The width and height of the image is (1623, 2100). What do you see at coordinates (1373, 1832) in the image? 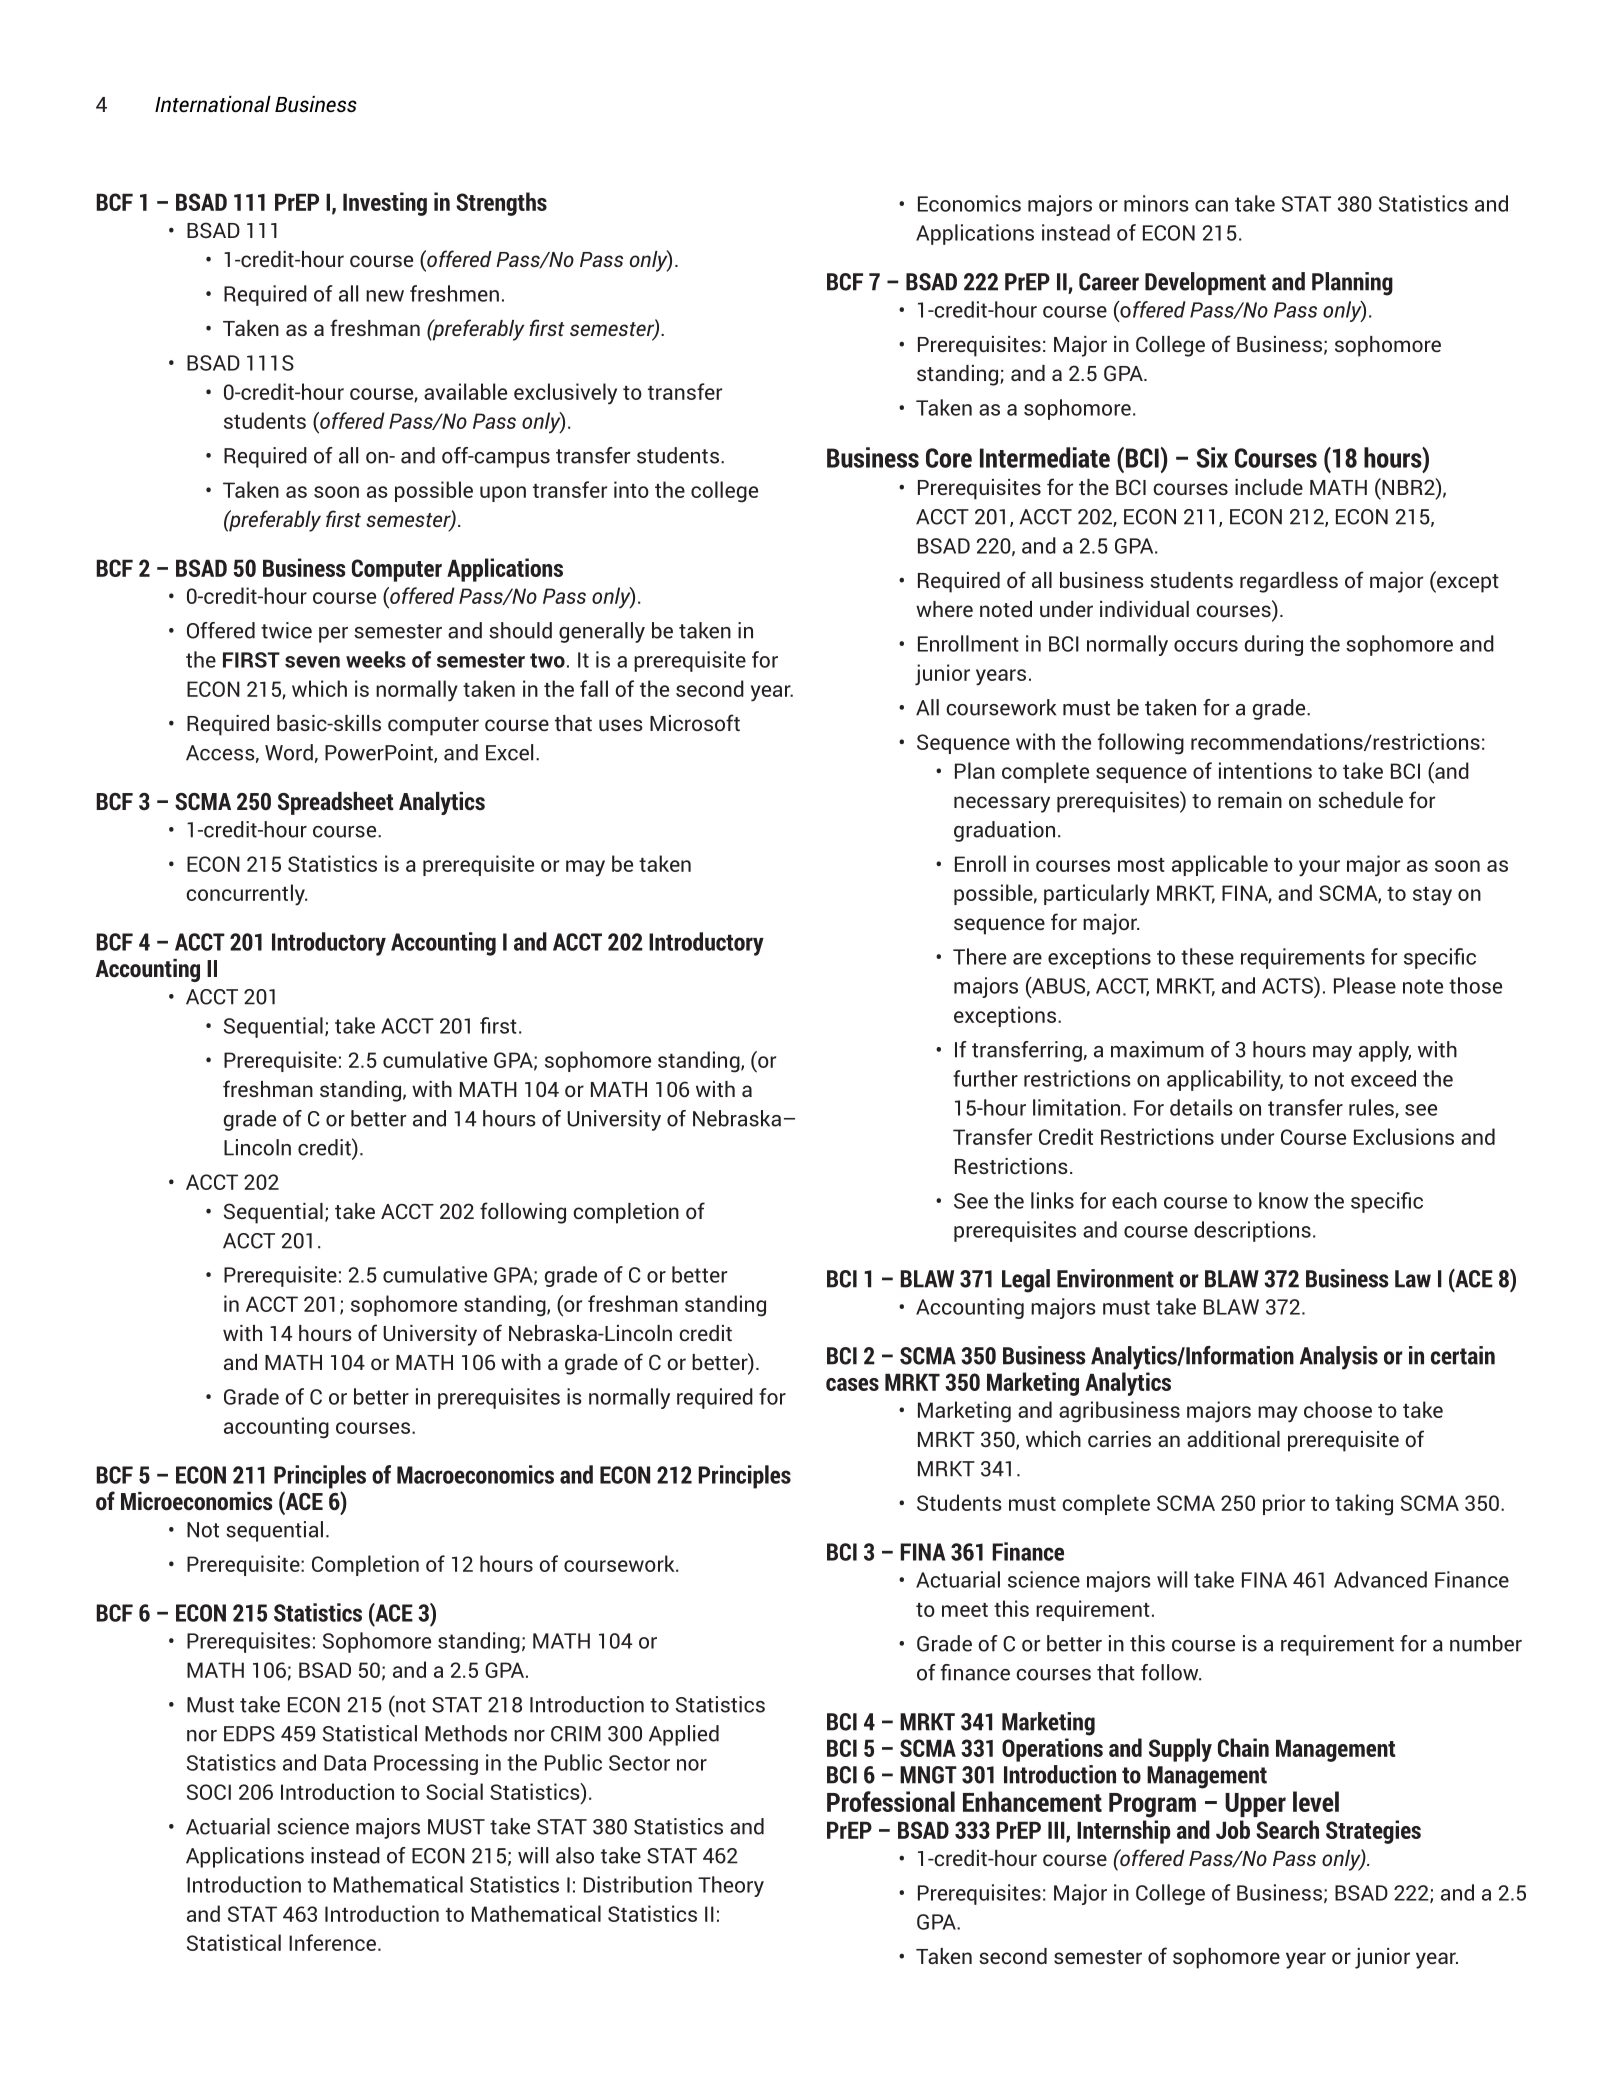
I see `Strategies` at bounding box center [1373, 1832].
